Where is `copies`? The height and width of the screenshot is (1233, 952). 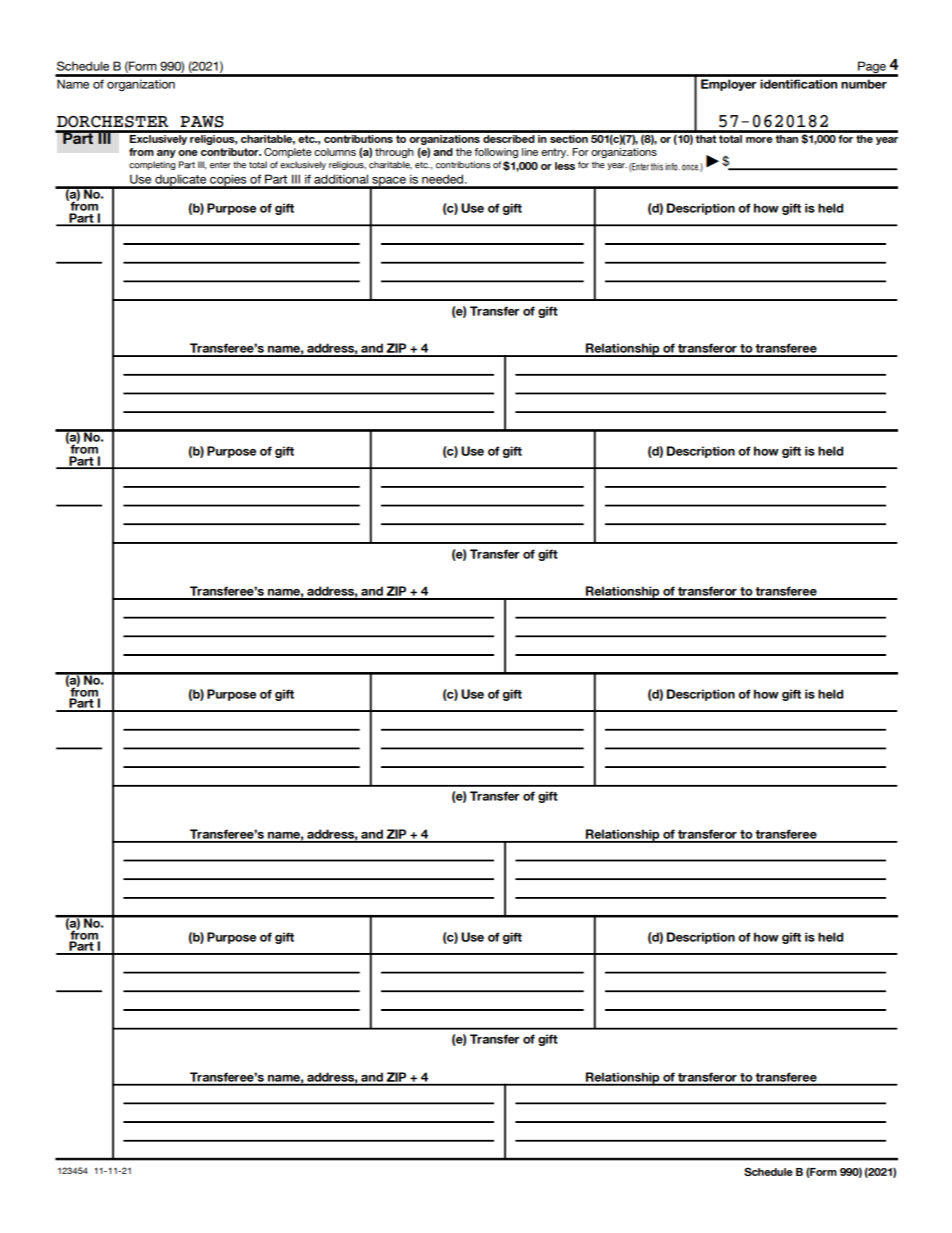
copies is located at coordinates (228, 181).
